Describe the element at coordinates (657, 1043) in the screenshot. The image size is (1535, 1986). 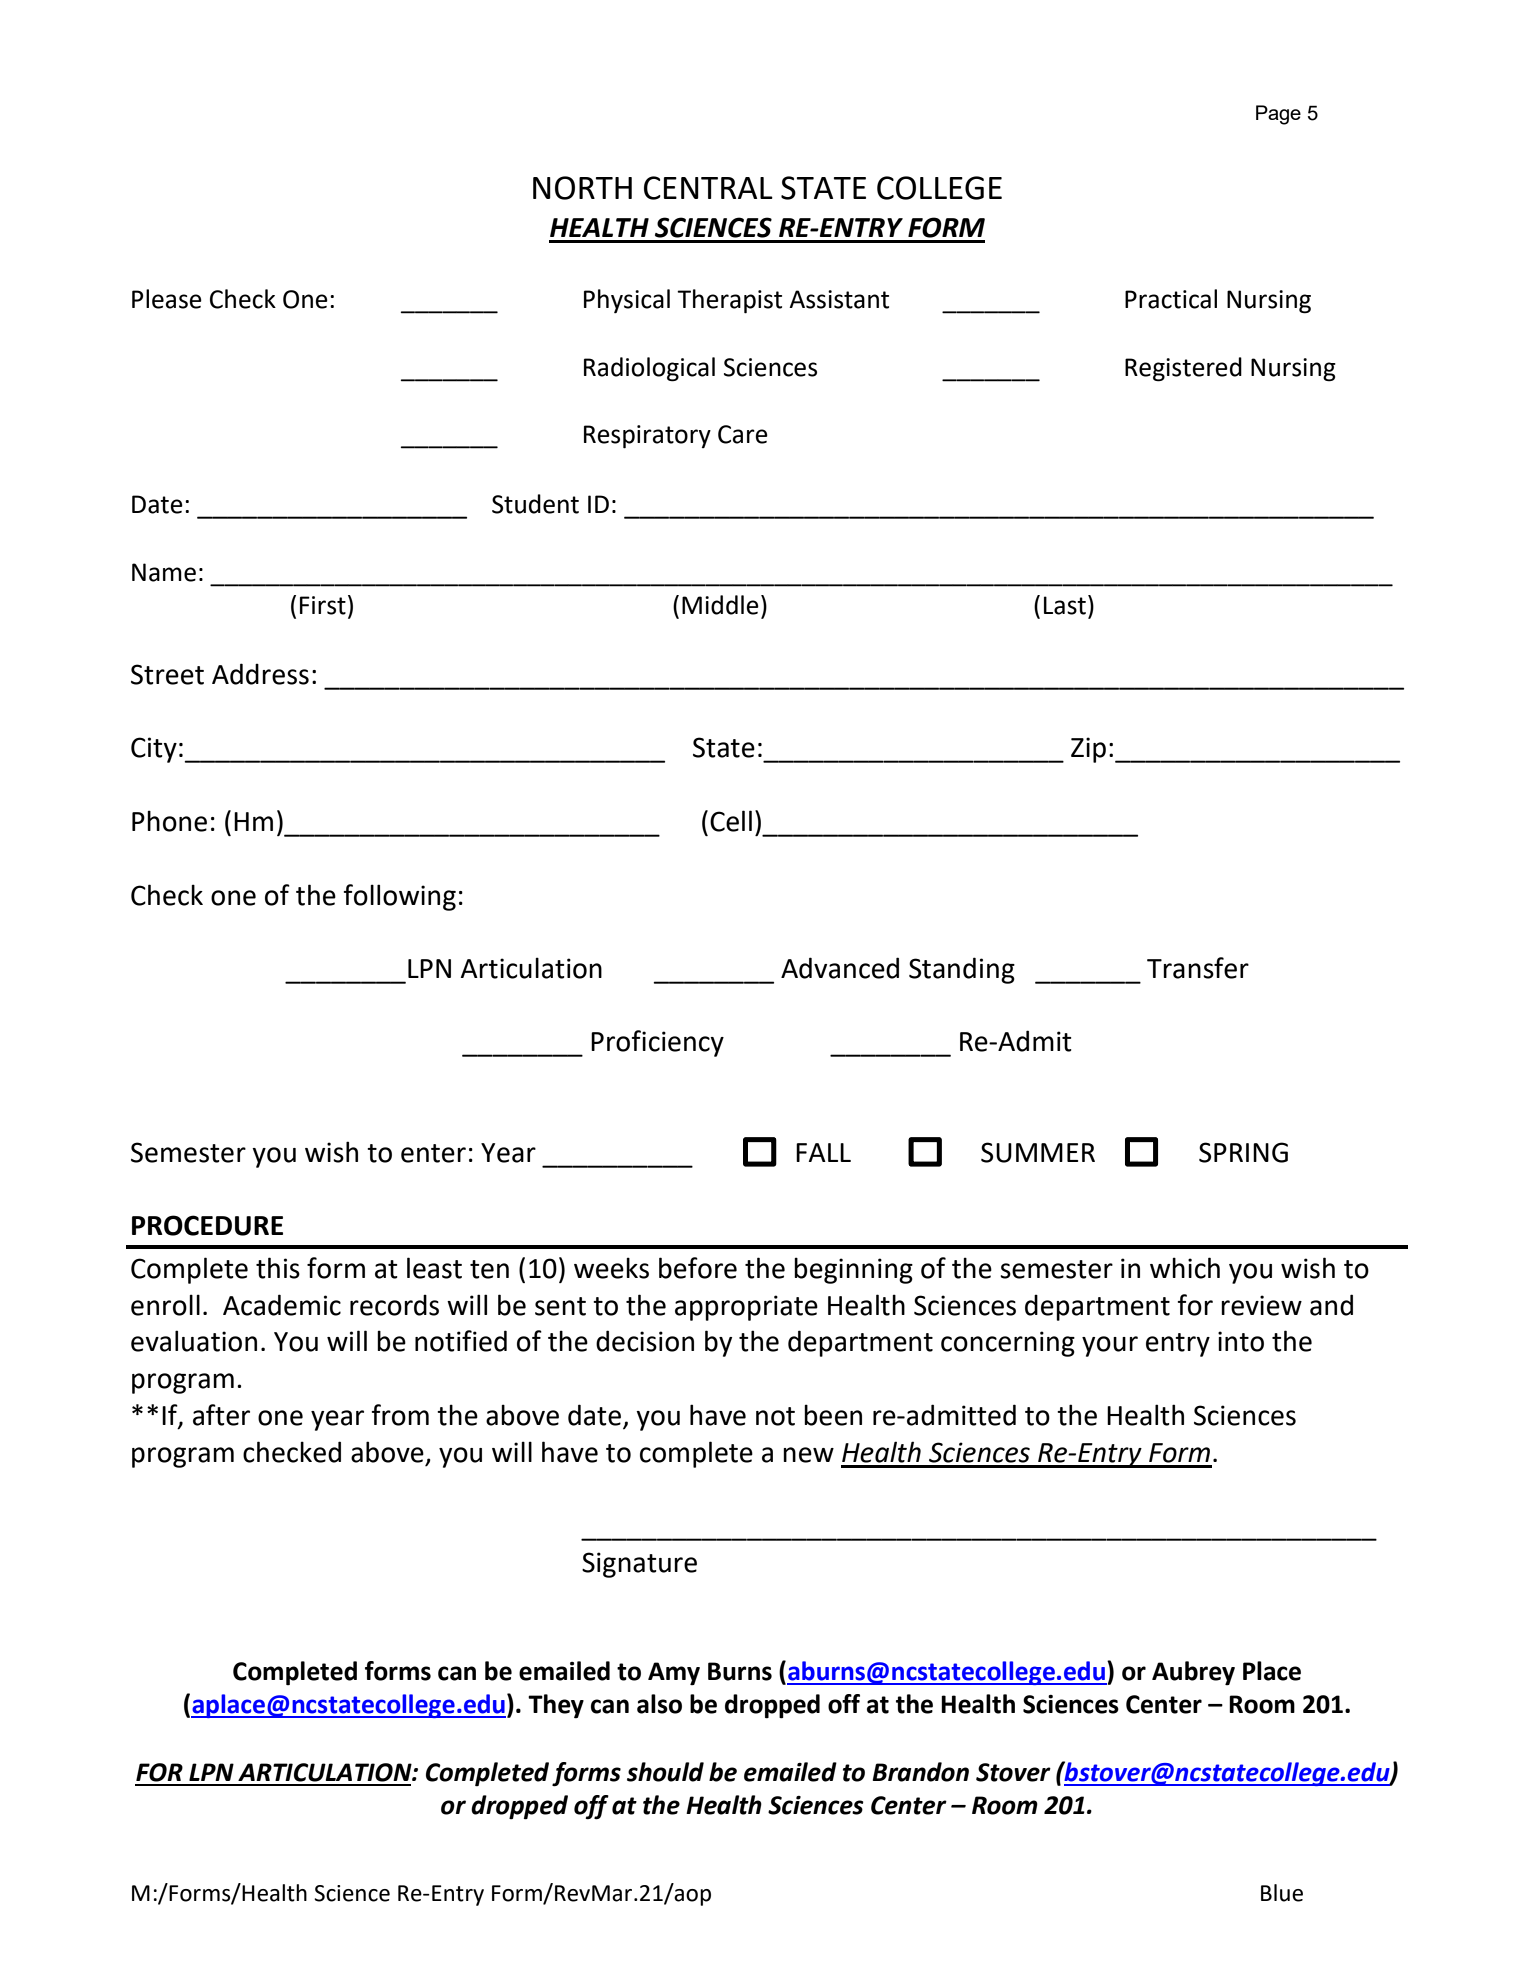
I see `Proficiency` at that location.
